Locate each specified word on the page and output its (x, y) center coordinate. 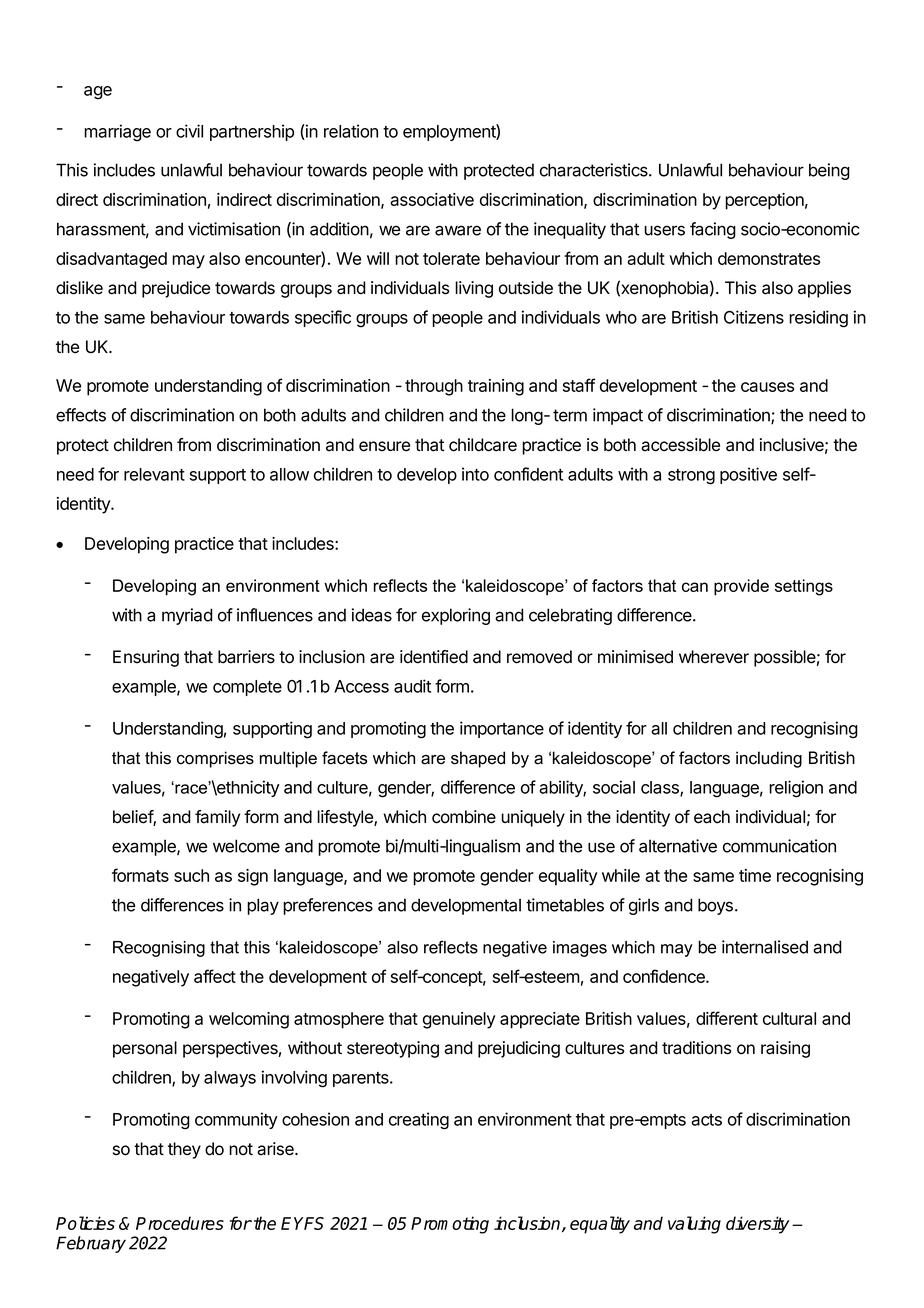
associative (432, 199)
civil (189, 131)
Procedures (180, 1223)
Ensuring (146, 658)
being (829, 171)
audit (412, 686)
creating (419, 1121)
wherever (714, 657)
